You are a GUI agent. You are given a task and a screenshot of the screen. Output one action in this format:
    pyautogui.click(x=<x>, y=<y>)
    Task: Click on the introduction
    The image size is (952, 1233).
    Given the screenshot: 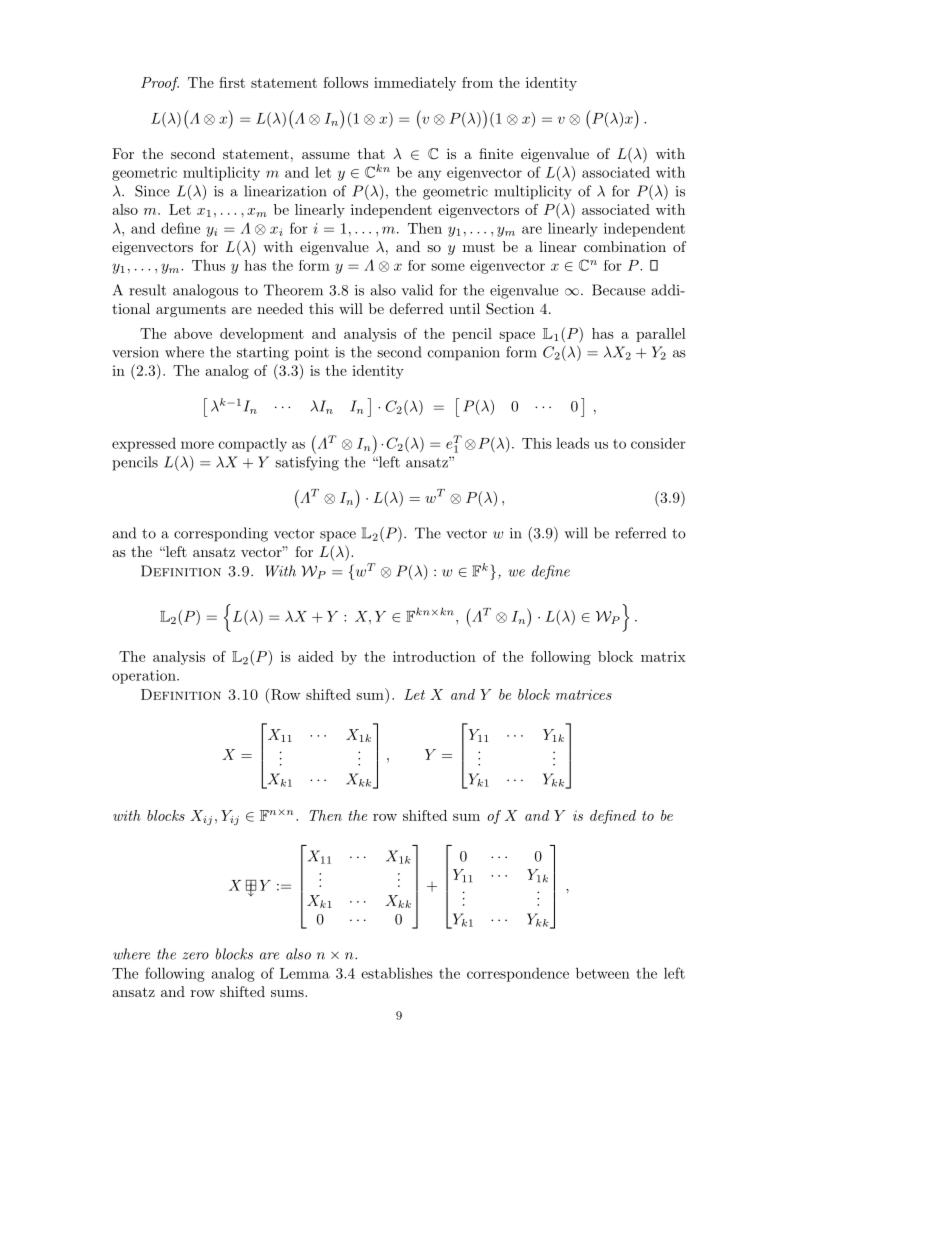 What is the action you would take?
    pyautogui.click(x=434, y=656)
